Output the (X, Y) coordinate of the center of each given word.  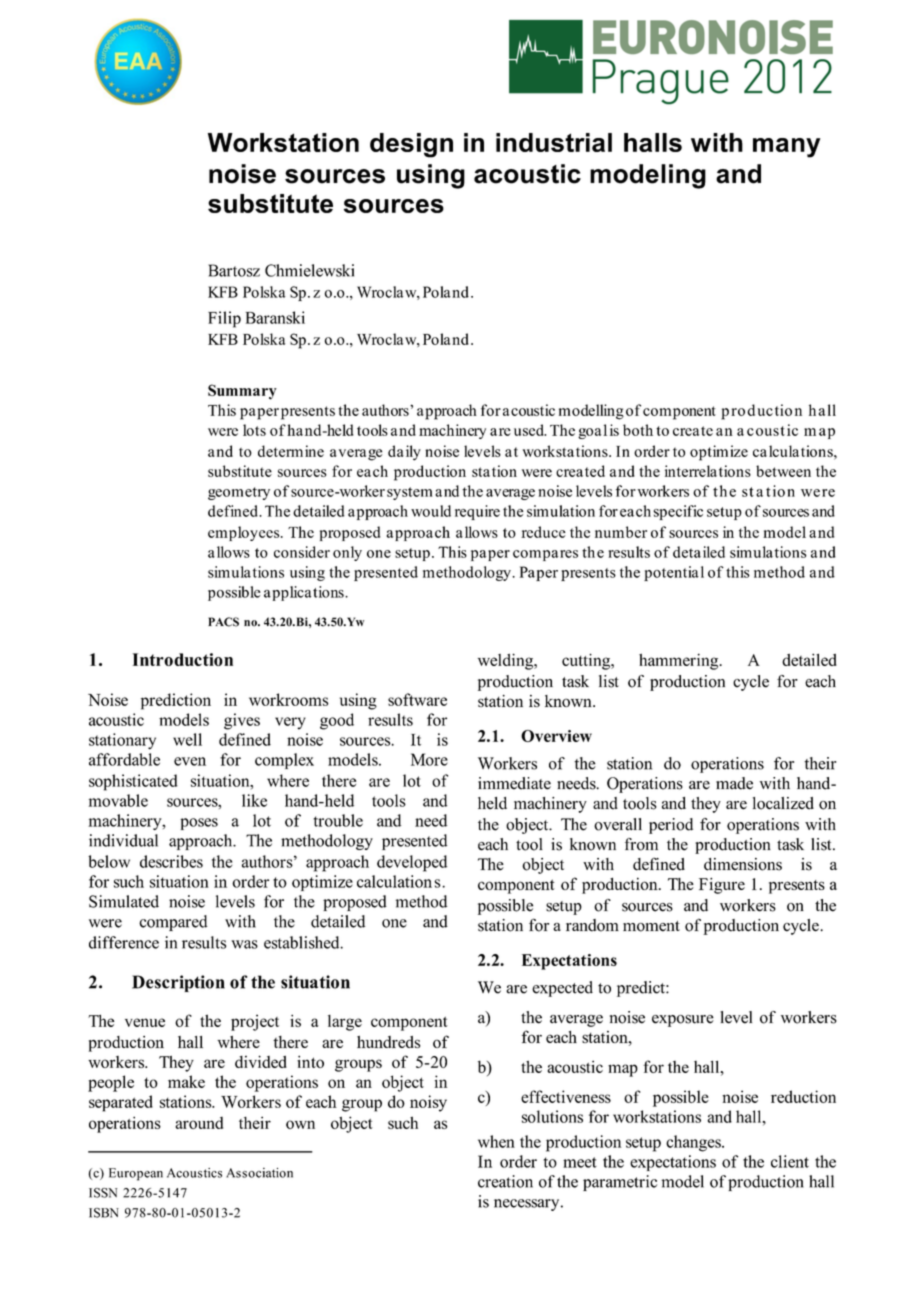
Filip (224, 319)
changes (694, 1143)
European (136, 1174)
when (496, 1141)
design (411, 145)
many (786, 148)
